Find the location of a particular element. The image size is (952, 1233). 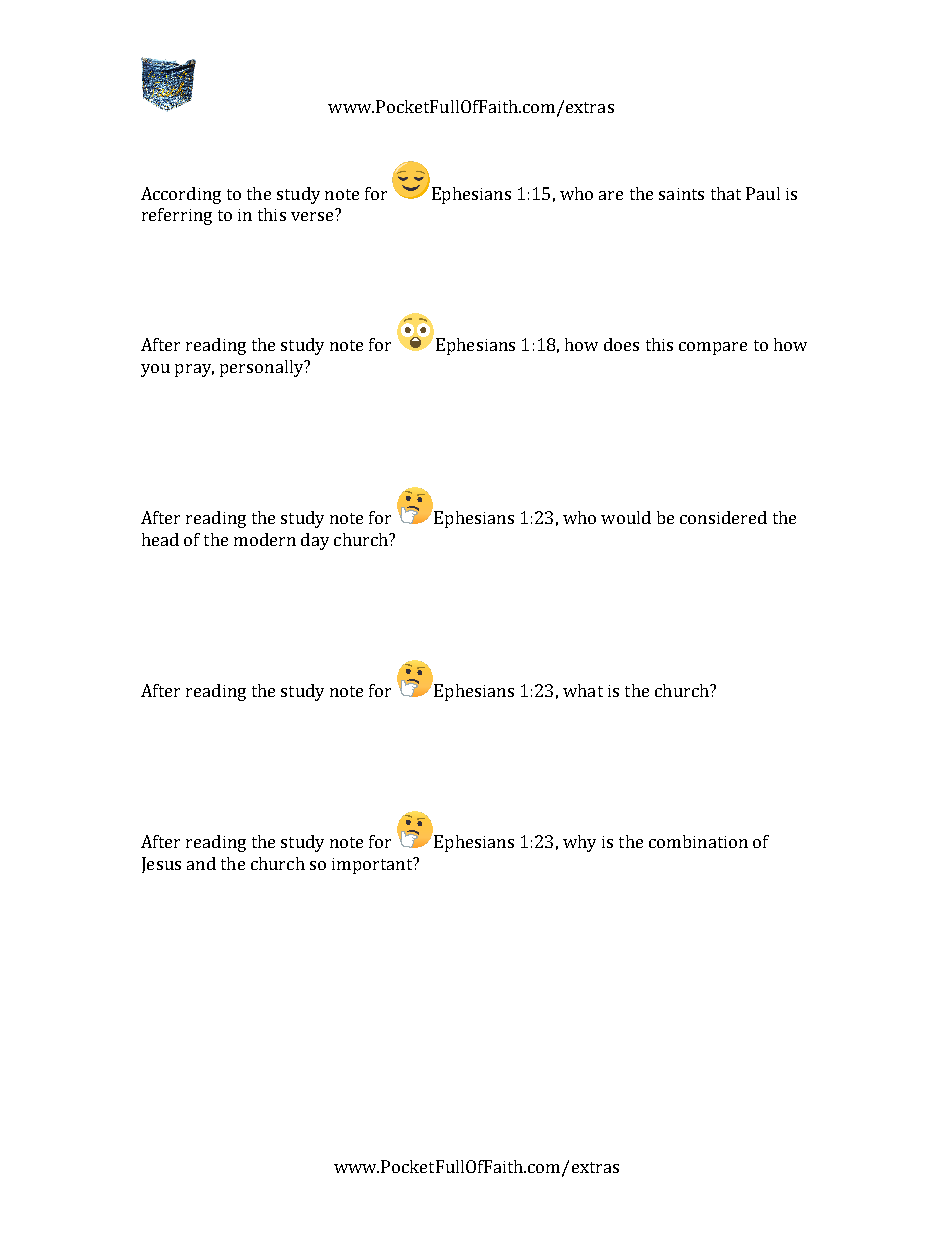

referring is located at coordinates (177, 216).
